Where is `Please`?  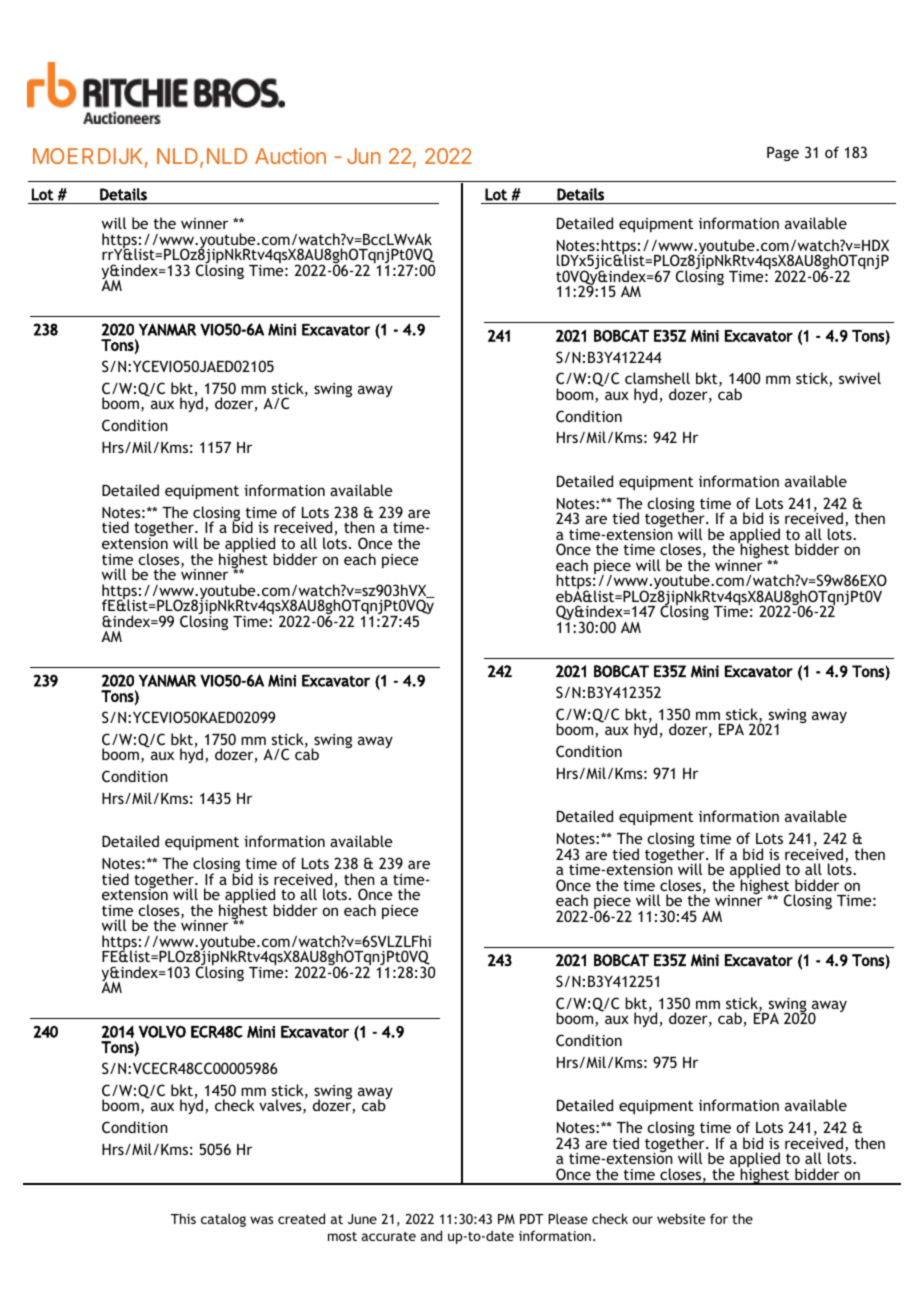 Please is located at coordinates (568, 1218).
